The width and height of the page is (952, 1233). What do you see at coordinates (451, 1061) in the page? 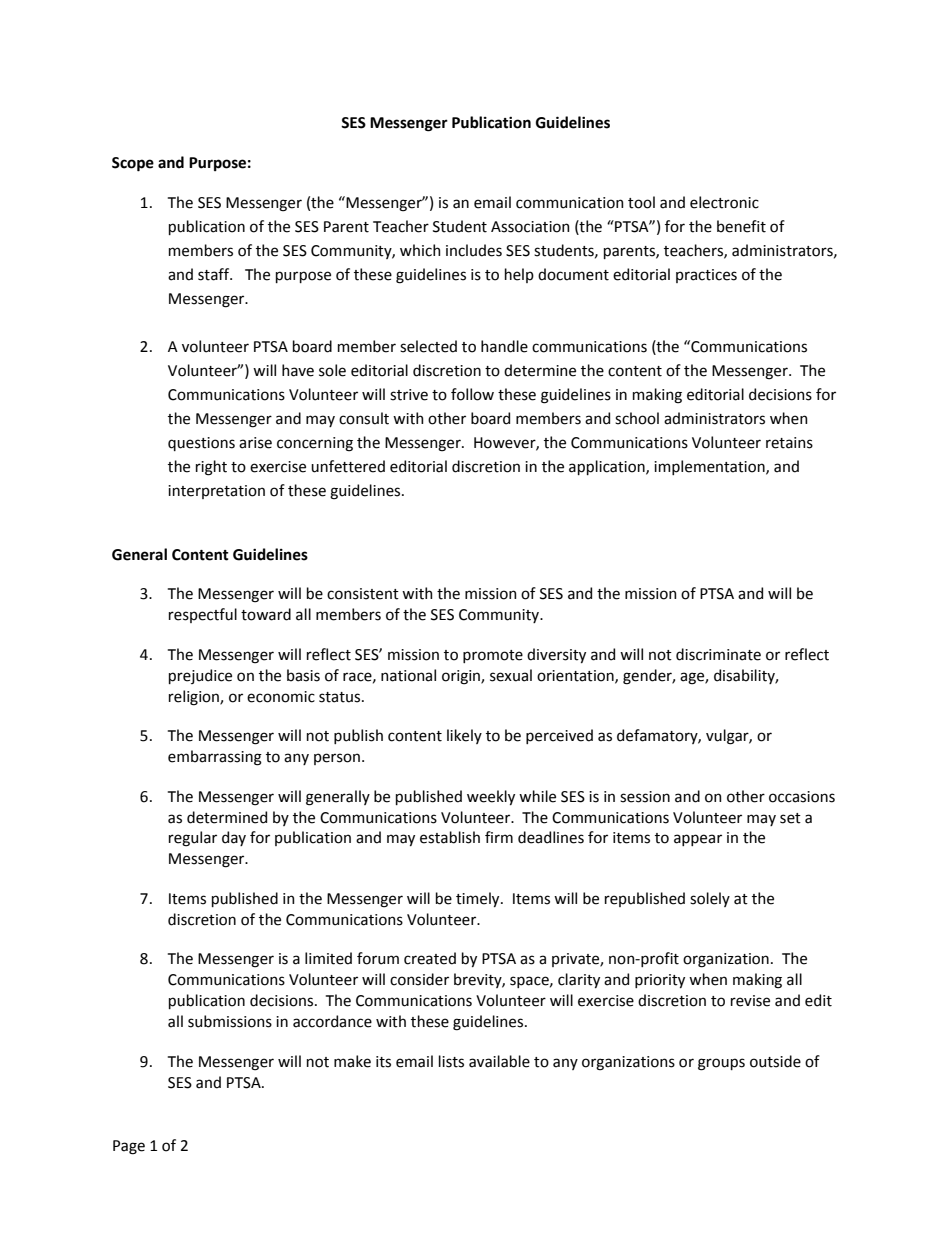
I see `lists` at bounding box center [451, 1061].
